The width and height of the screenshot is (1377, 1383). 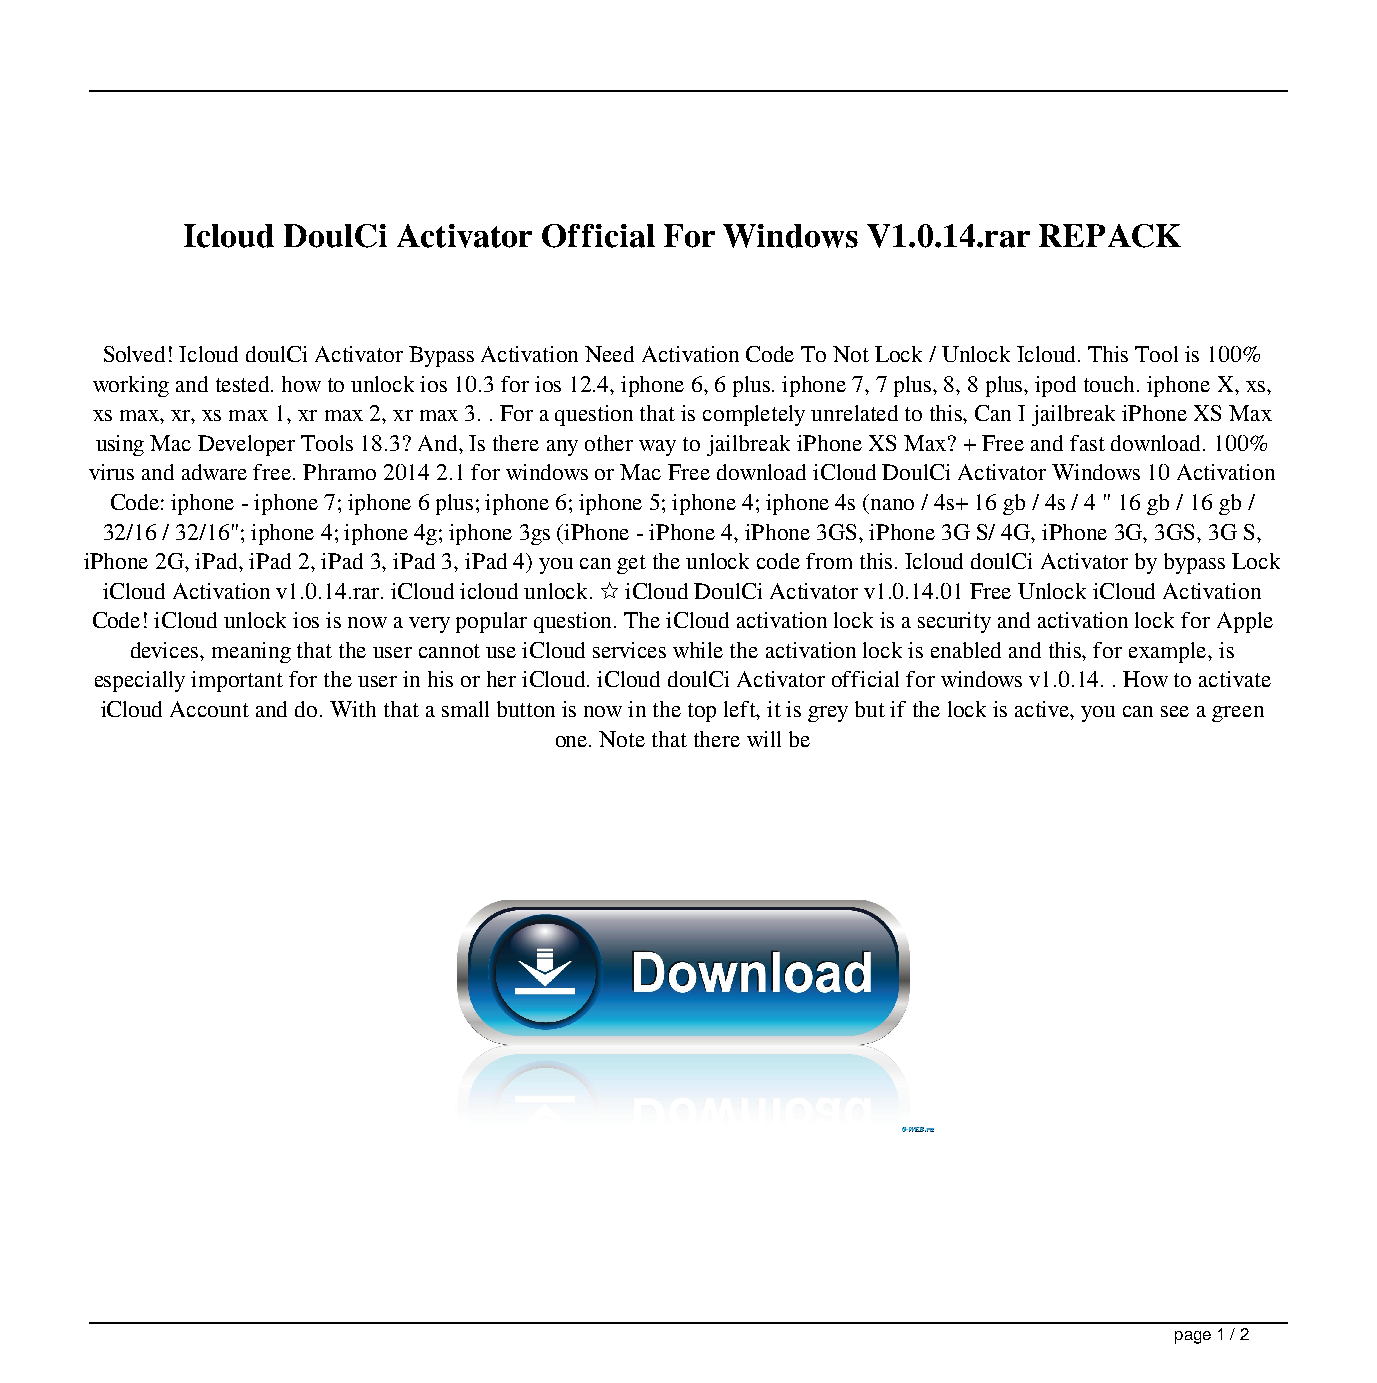 What do you see at coordinates (622, 739) in the screenshot?
I see `Note` at bounding box center [622, 739].
